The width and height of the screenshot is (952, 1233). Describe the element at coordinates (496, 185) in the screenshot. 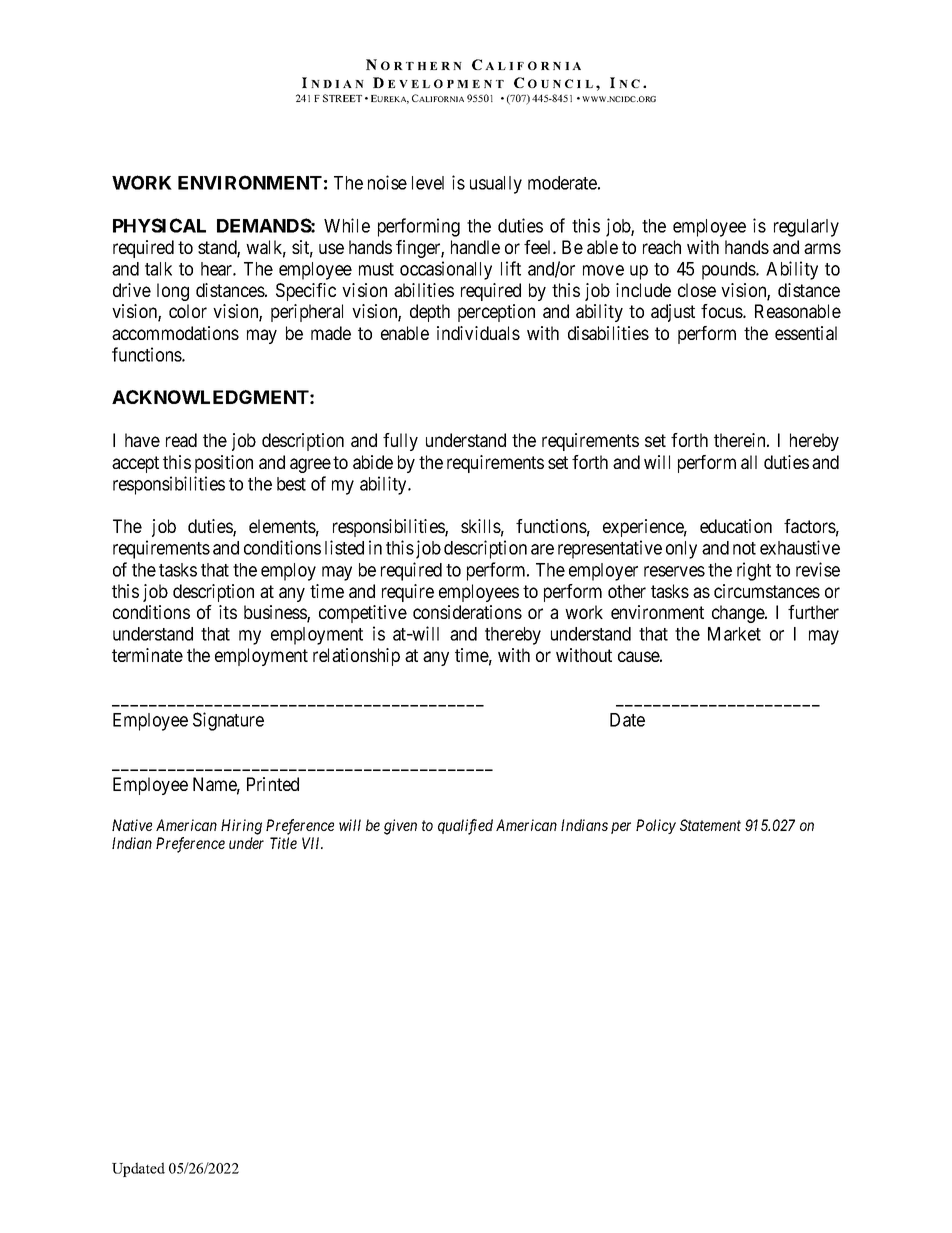

I see `usually` at that location.
